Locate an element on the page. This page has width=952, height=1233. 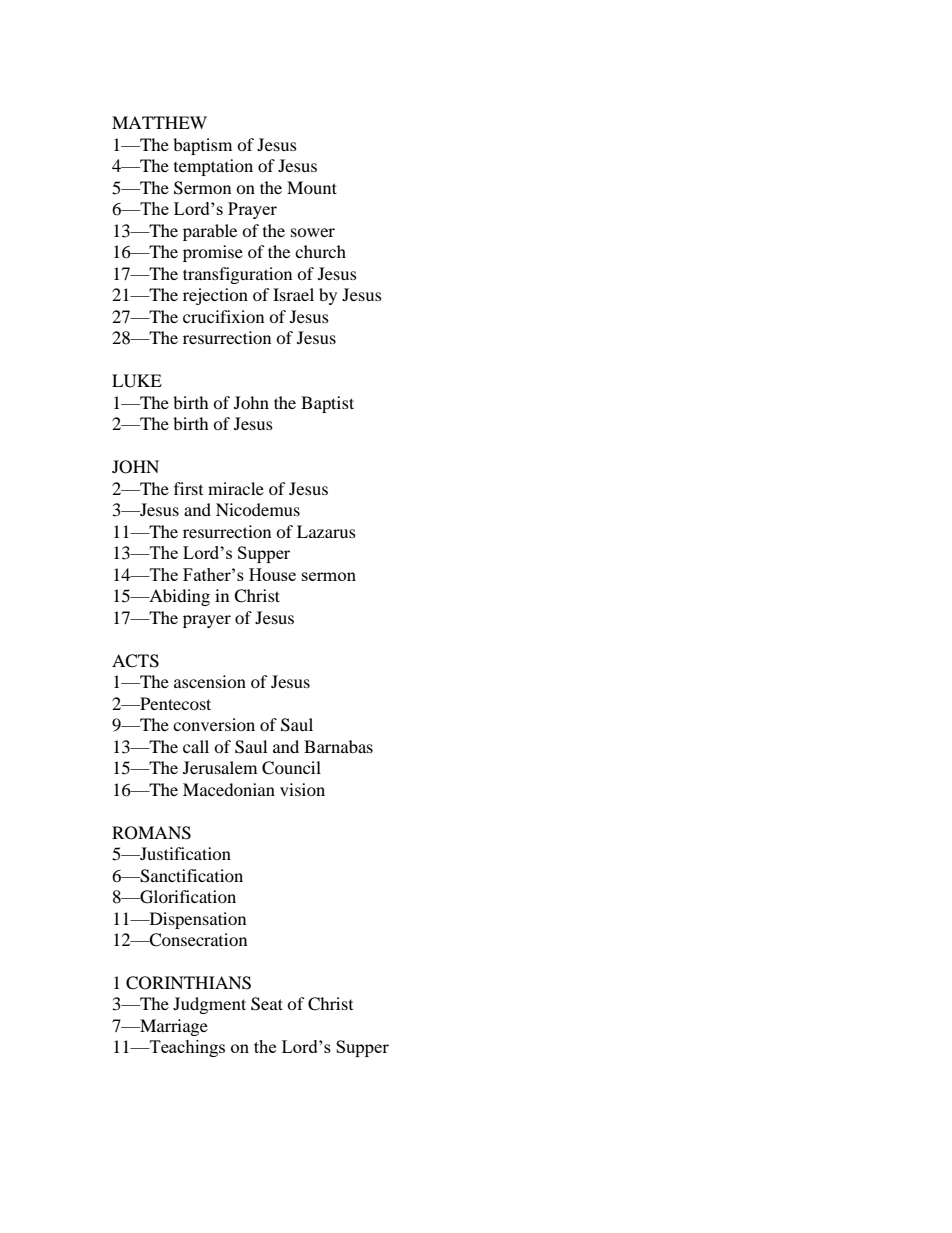
Mount is located at coordinates (312, 187).
